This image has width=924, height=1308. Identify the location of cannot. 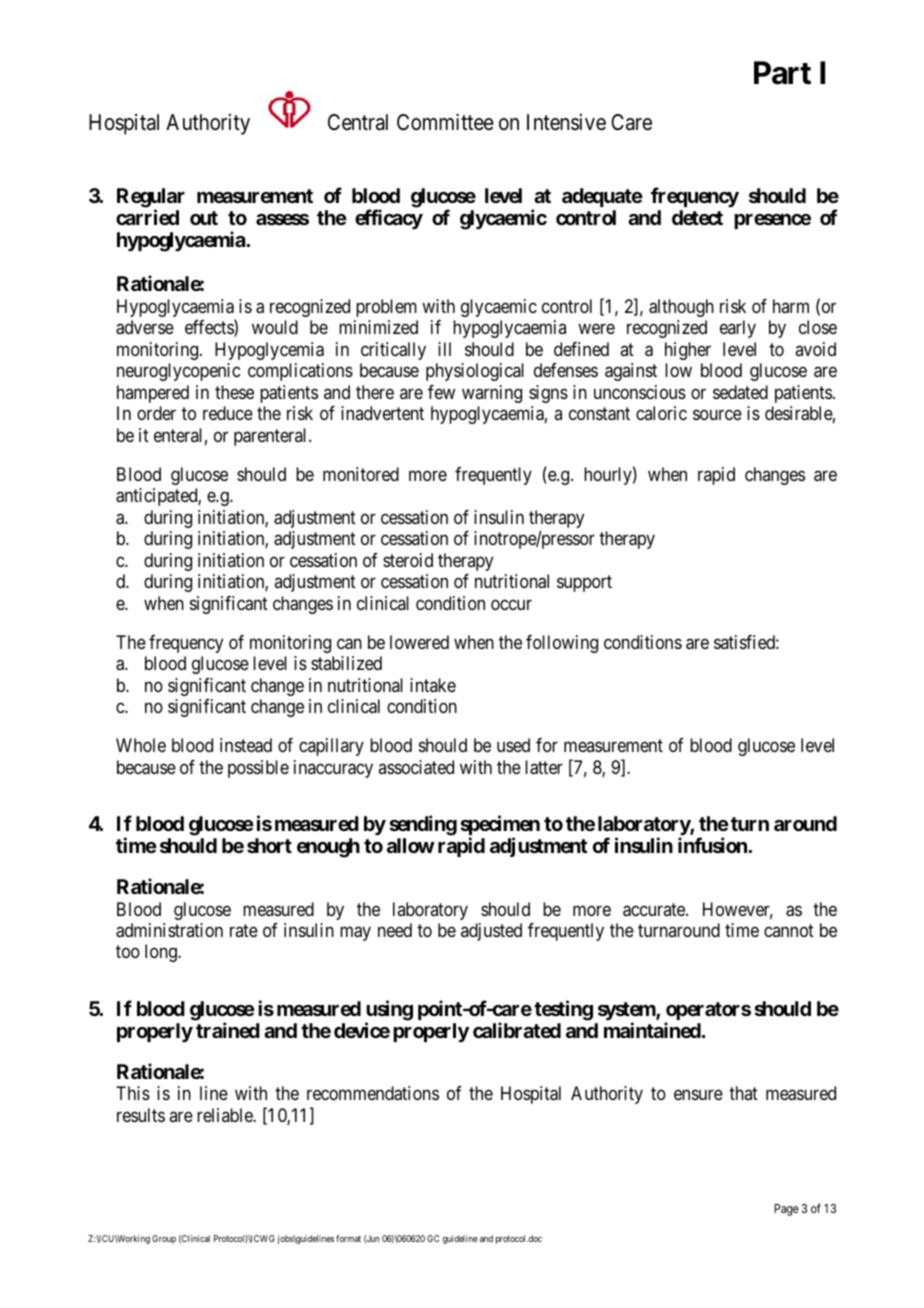
(789, 930).
